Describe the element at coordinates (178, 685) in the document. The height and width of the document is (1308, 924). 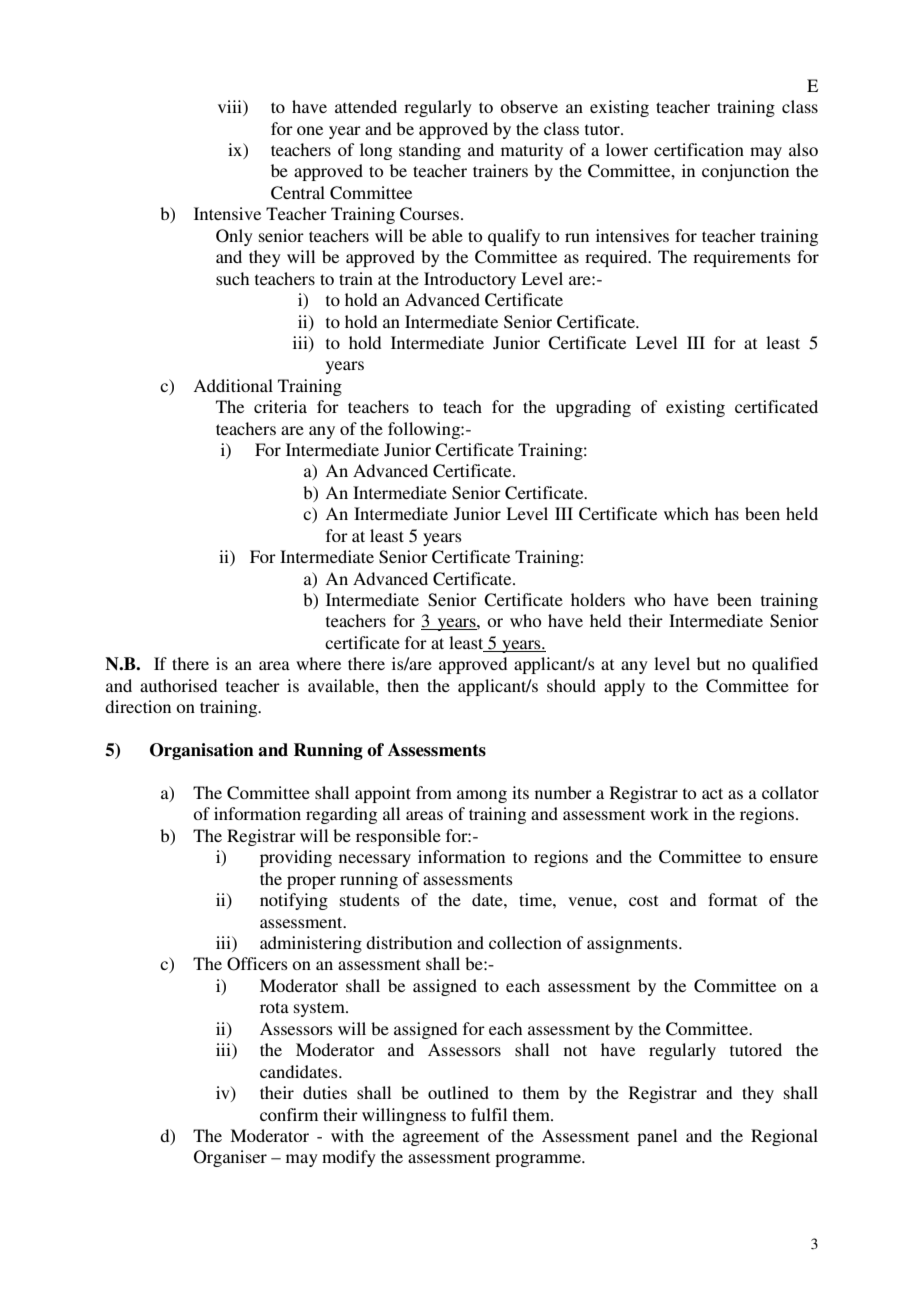
I see `authorised` at that location.
